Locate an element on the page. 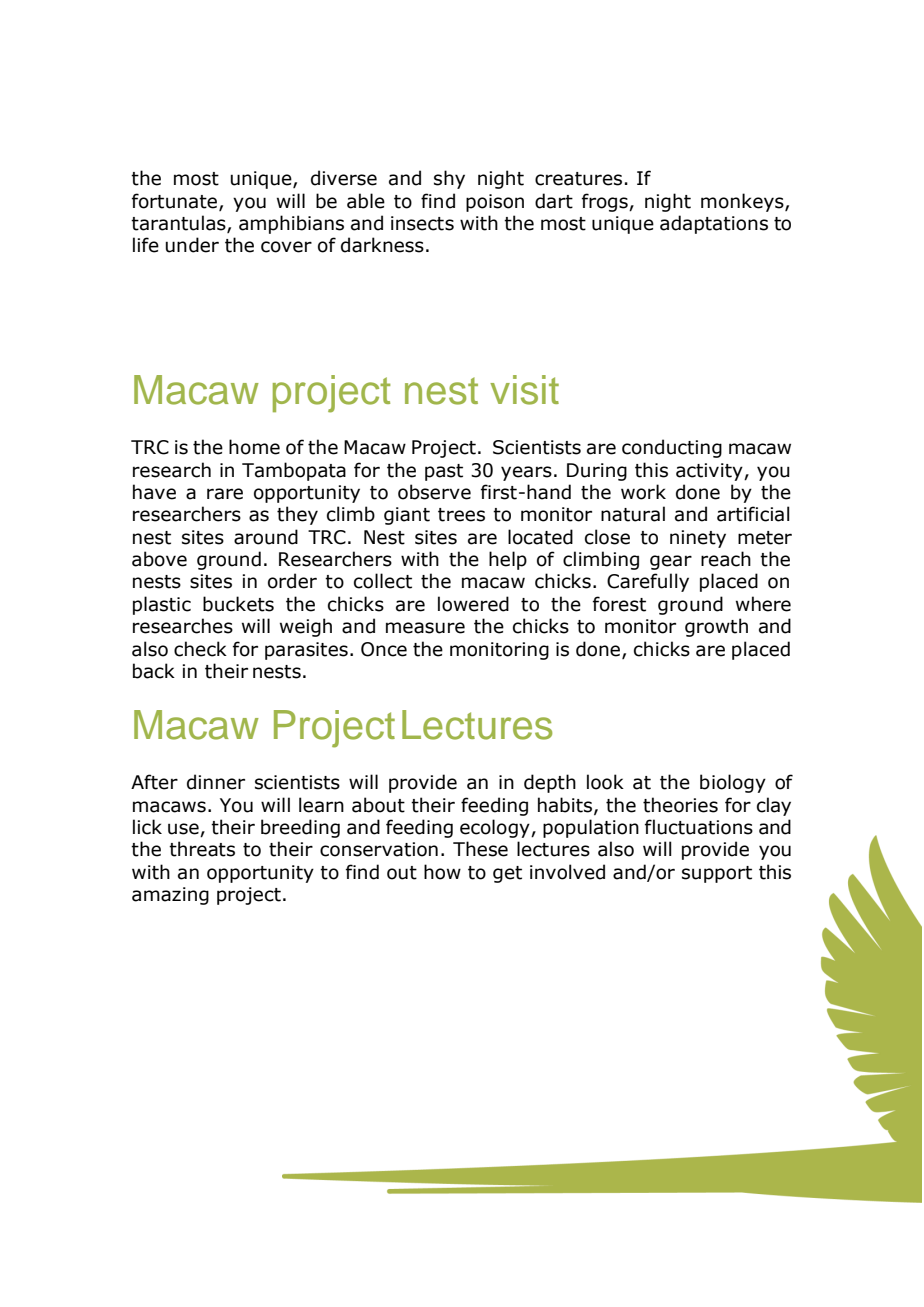 This page has width=924, height=1307. Once is located at coordinates (384, 649).
